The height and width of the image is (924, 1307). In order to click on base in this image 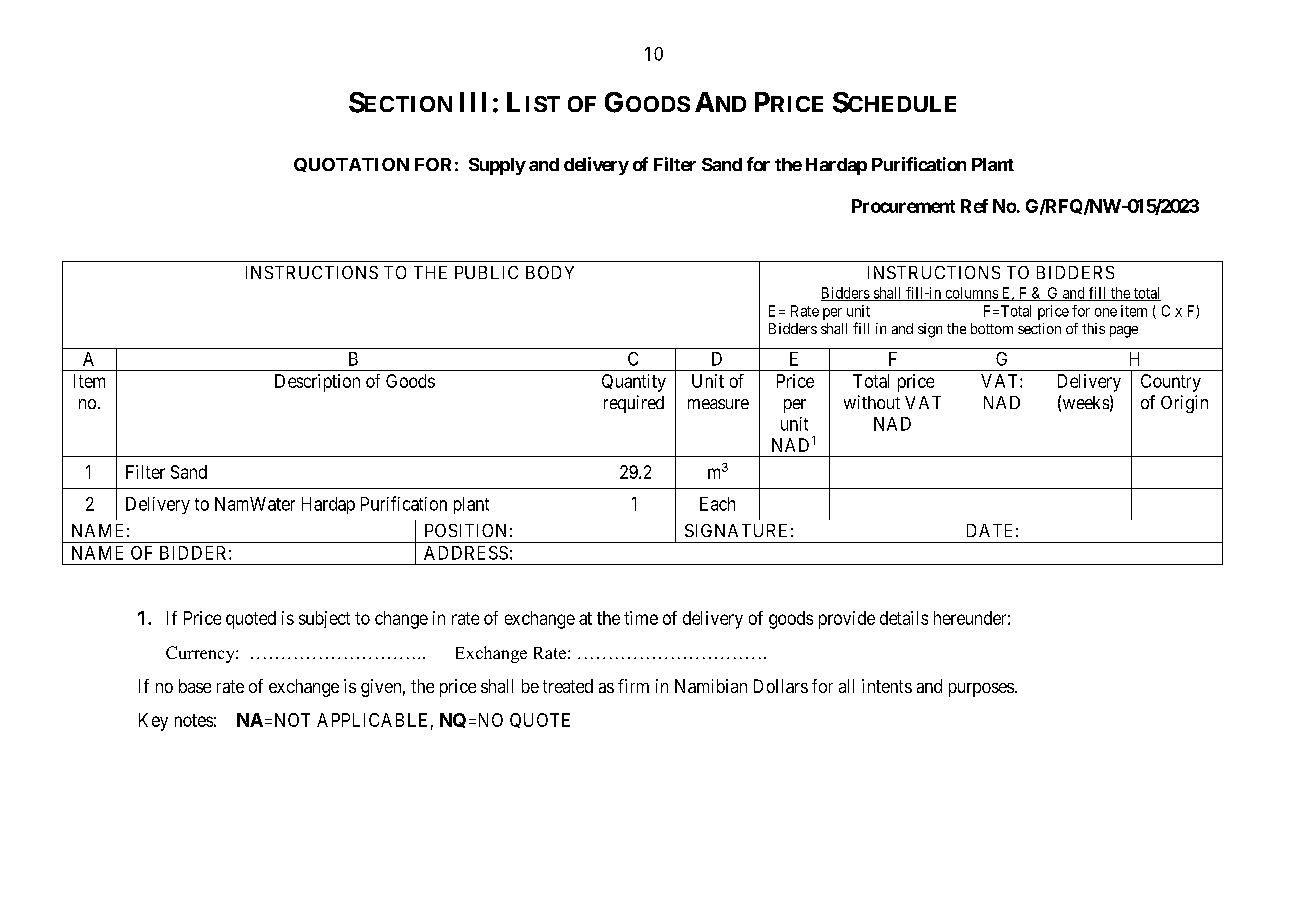, I will do `click(195, 686)`.
